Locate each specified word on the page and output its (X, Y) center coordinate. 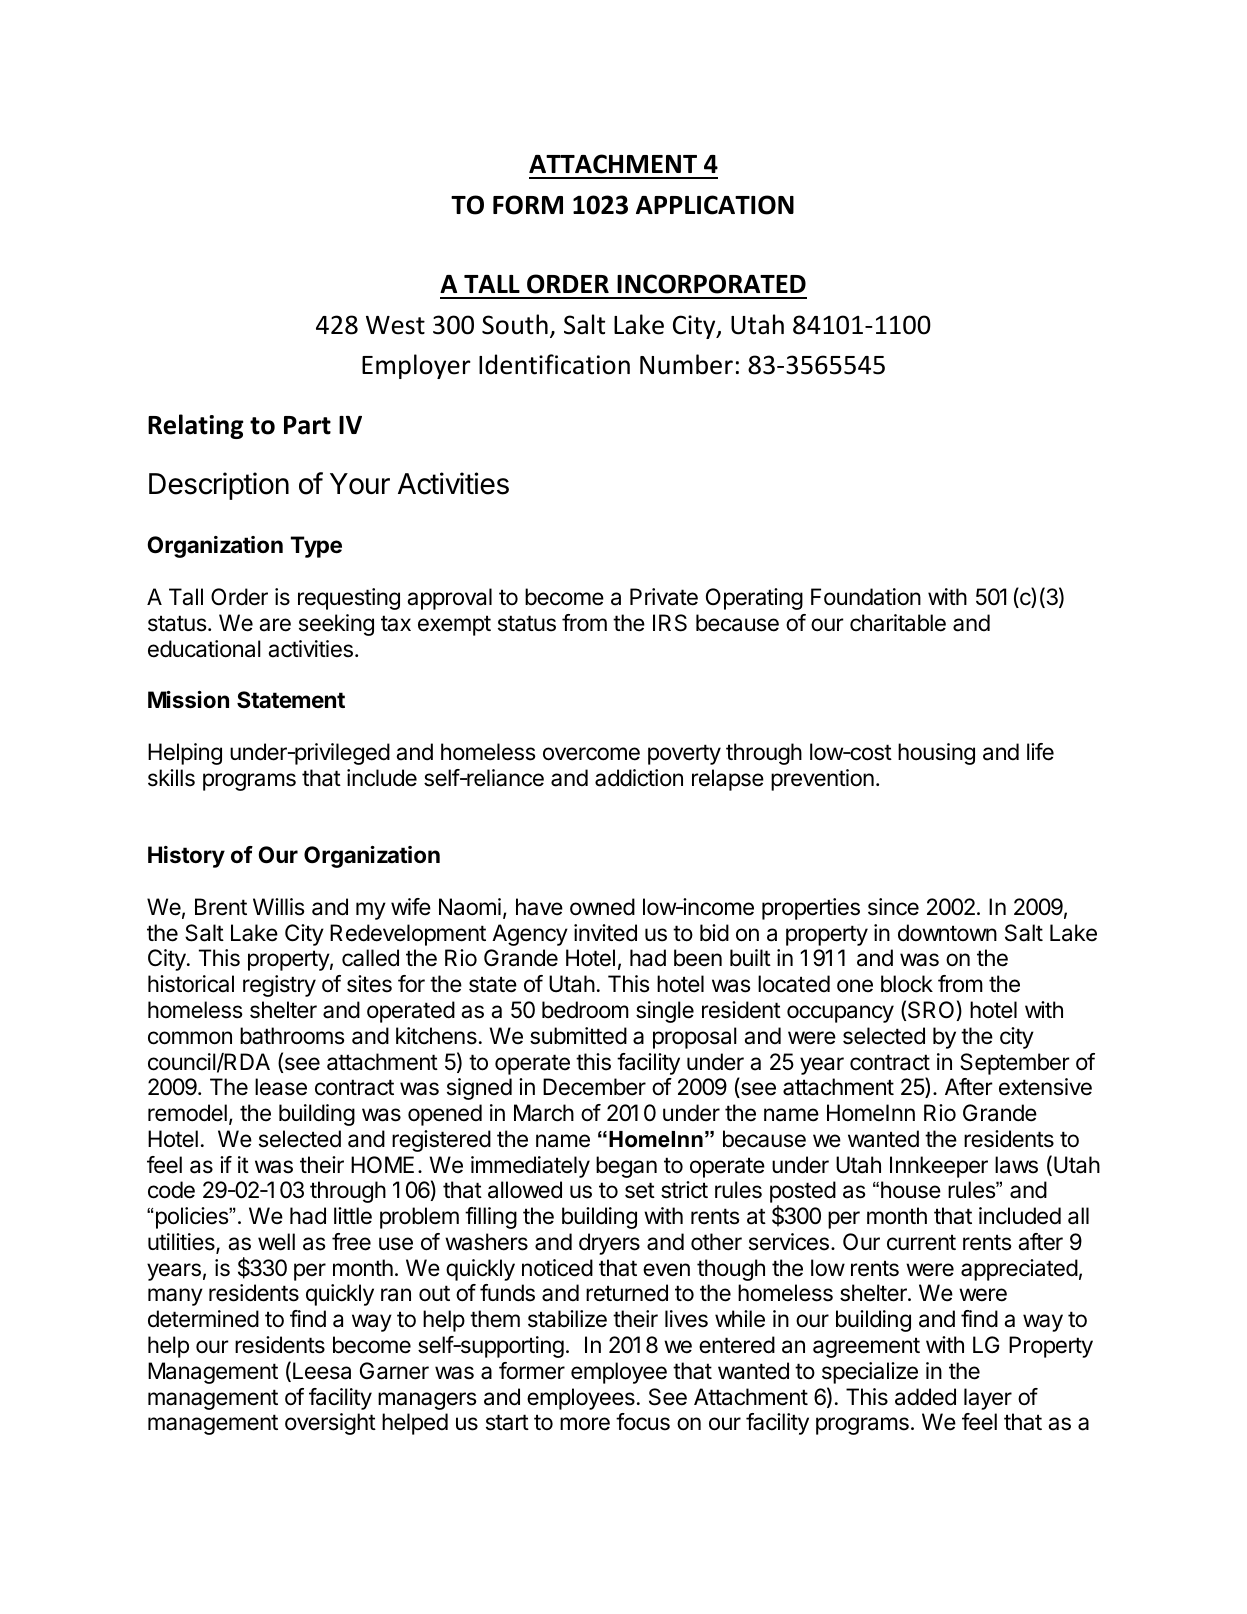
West (395, 325)
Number (686, 364)
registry (279, 986)
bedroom (585, 1010)
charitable (898, 623)
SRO (932, 1011)
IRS (670, 623)
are (275, 625)
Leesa (322, 1371)
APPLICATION (715, 205)
